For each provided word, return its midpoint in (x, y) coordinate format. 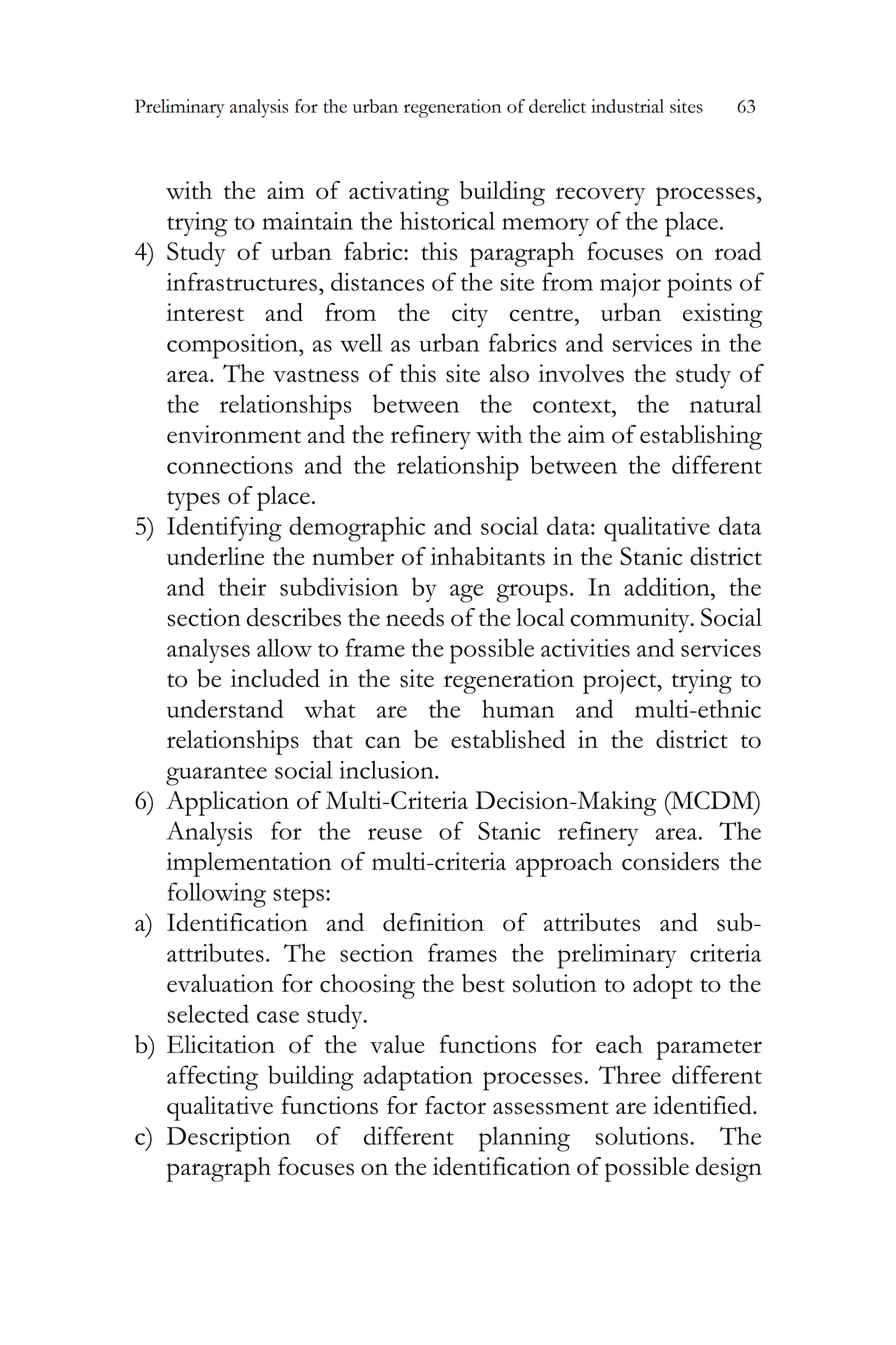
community (631, 620)
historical (447, 220)
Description (228, 1139)
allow (284, 648)
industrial (627, 106)
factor (455, 1105)
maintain (308, 221)
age (466, 593)
